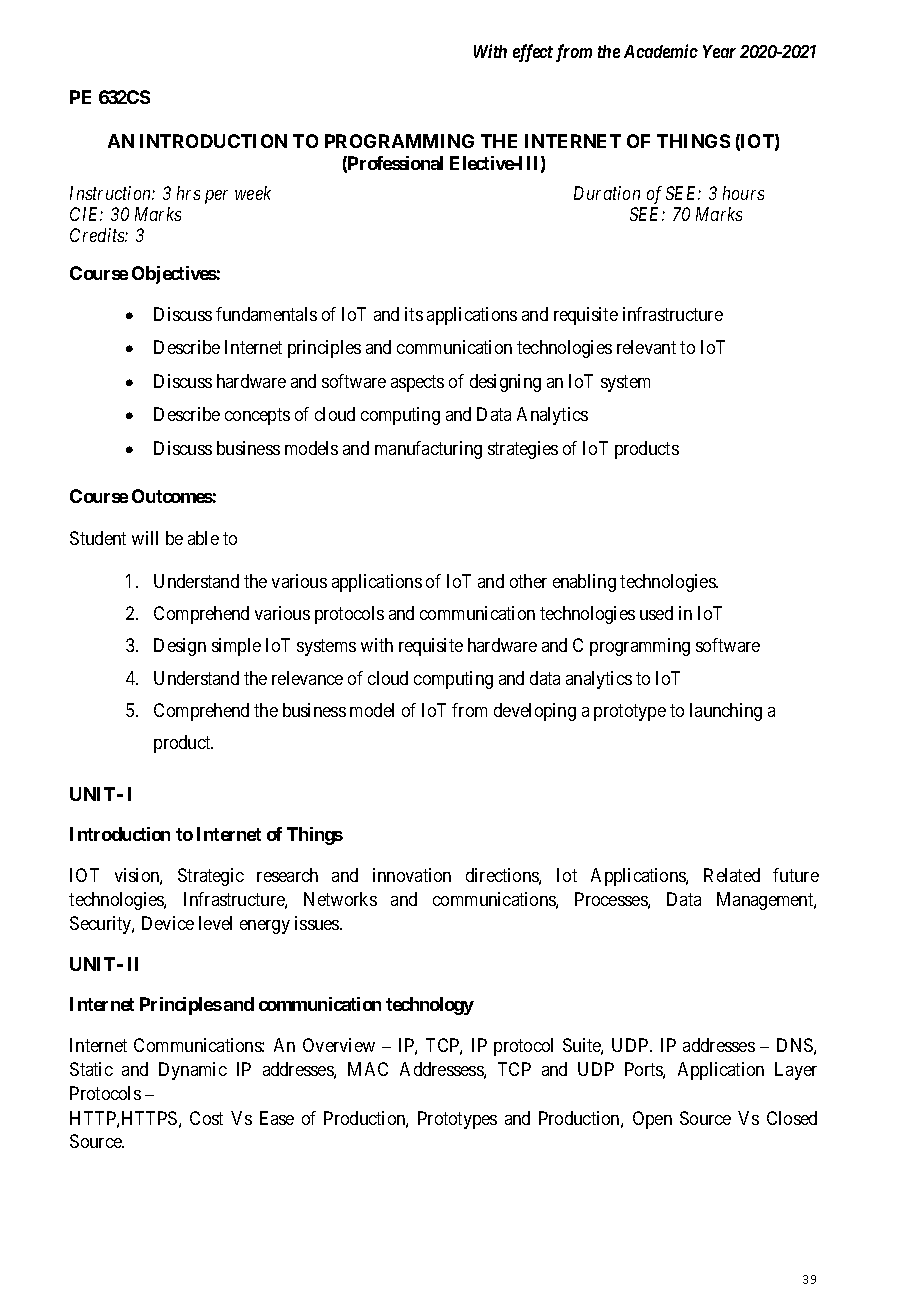  I want to click on other, so click(528, 581).
